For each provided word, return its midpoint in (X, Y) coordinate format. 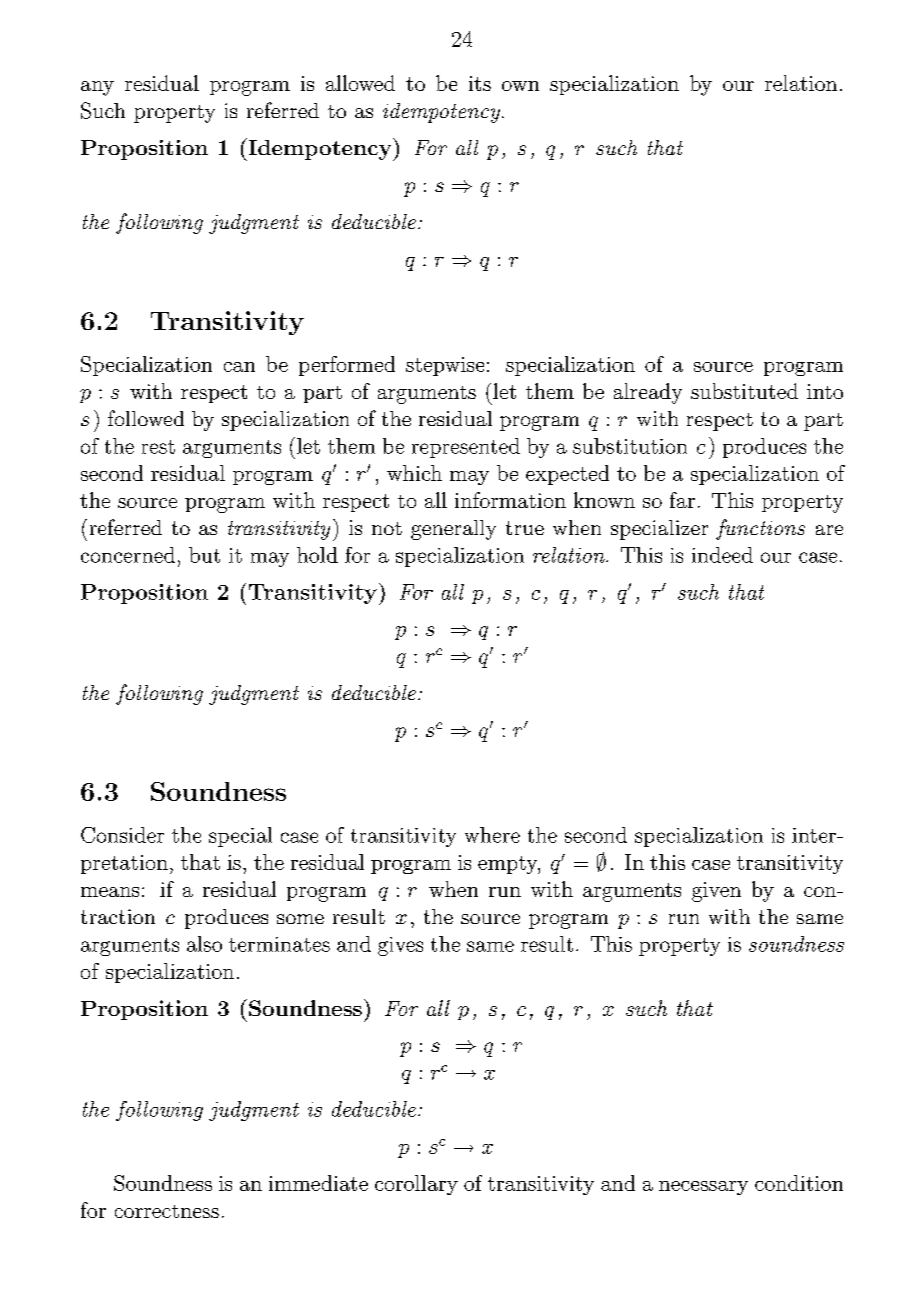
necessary (703, 1188)
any (97, 88)
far (682, 500)
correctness (167, 1211)
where (492, 835)
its (480, 83)
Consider (122, 835)
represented (466, 448)
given (716, 892)
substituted (744, 391)
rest (158, 447)
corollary (416, 1185)
